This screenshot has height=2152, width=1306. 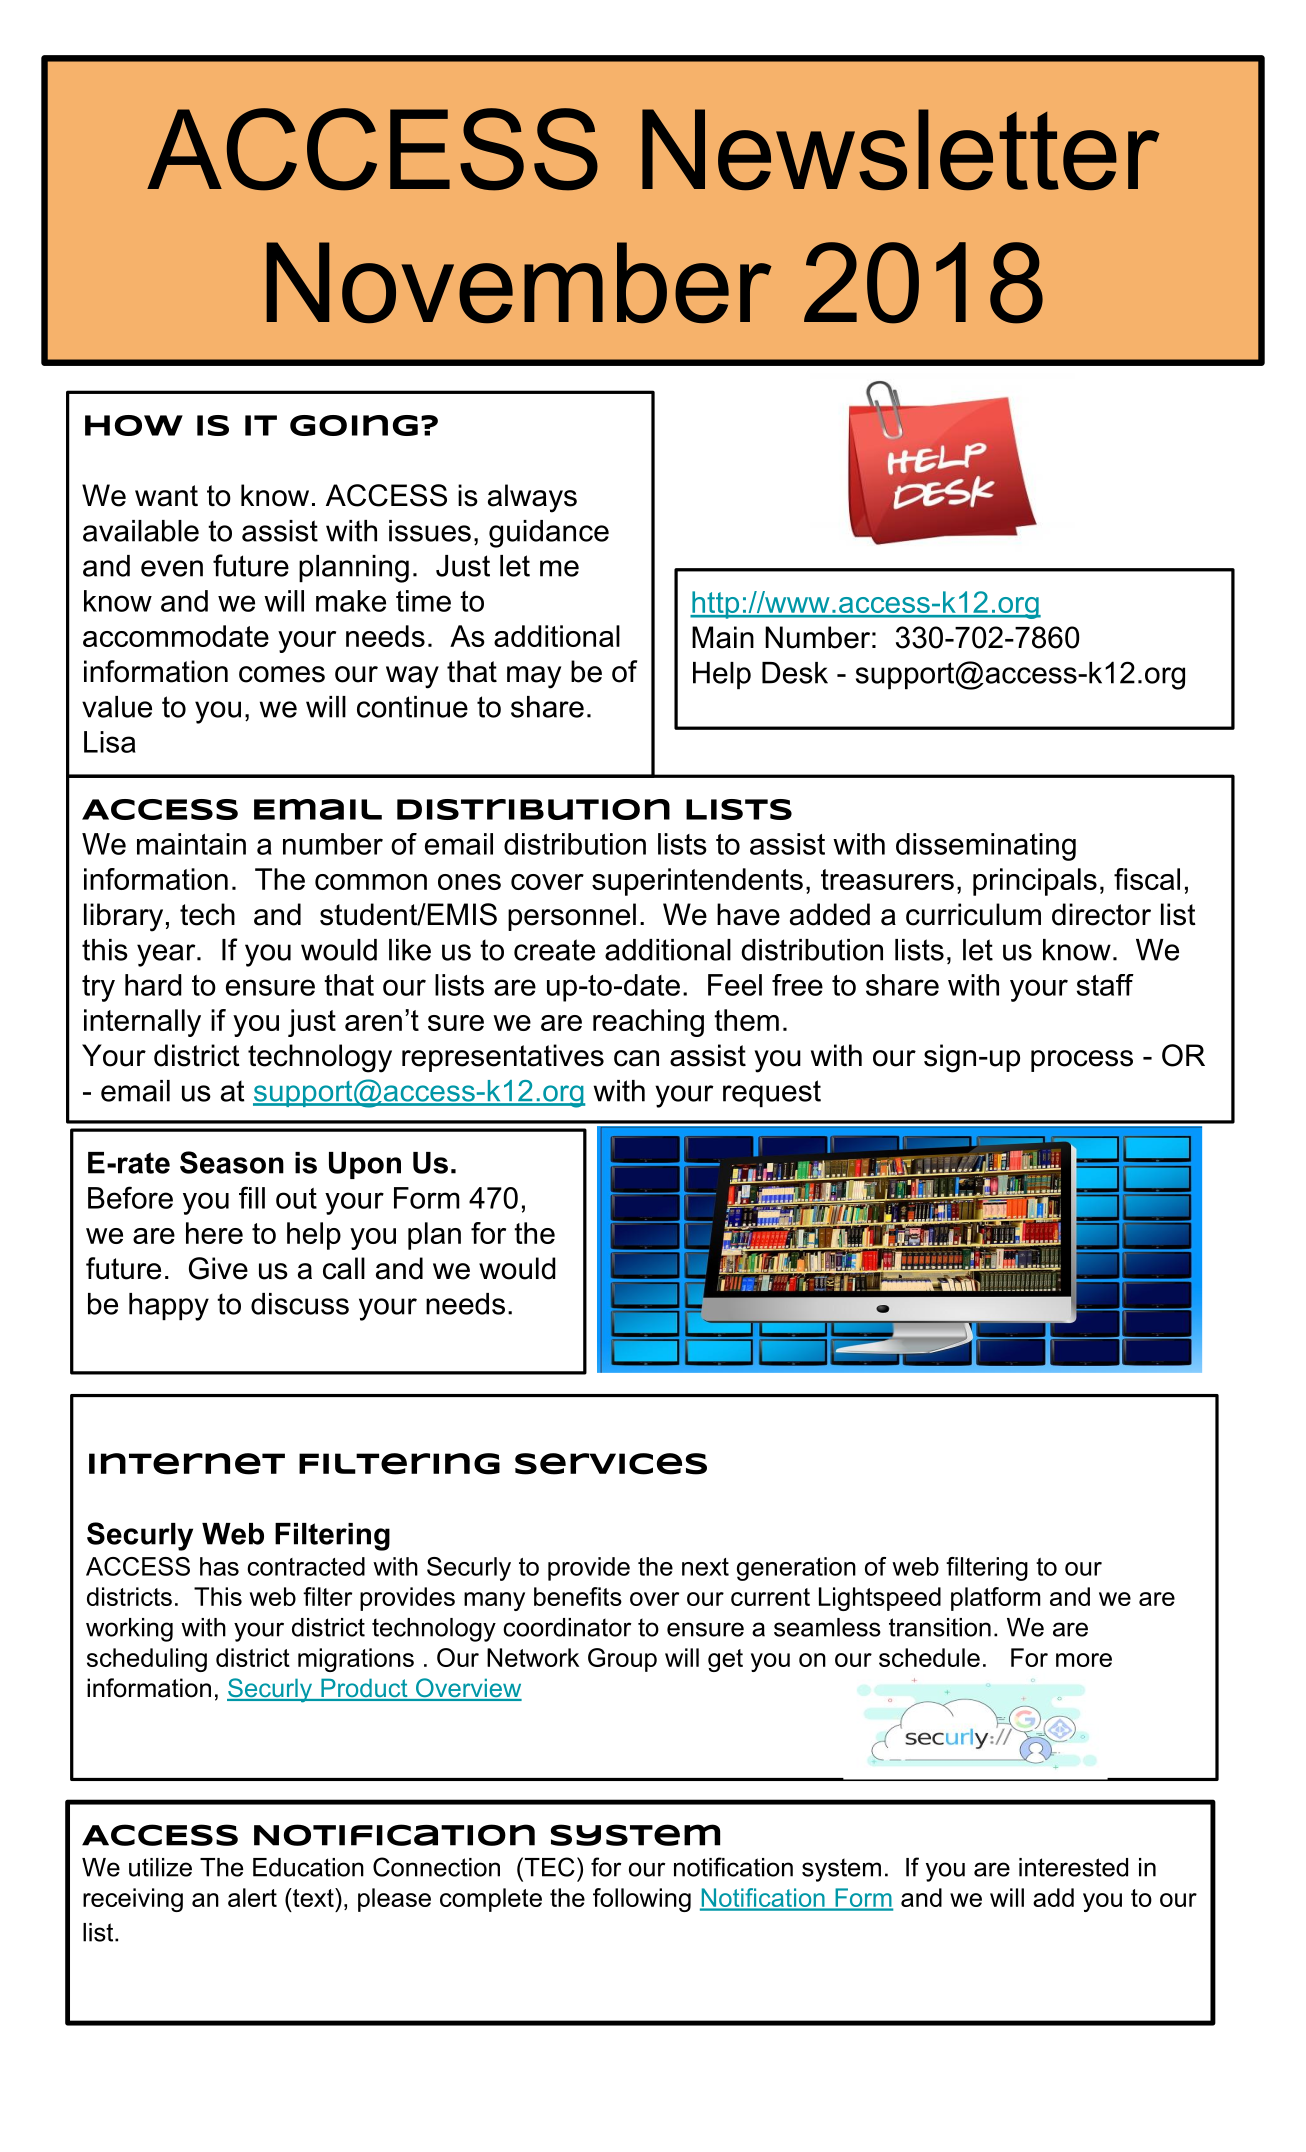 What do you see at coordinates (134, 425) in the screenshot?
I see `How` at bounding box center [134, 425].
